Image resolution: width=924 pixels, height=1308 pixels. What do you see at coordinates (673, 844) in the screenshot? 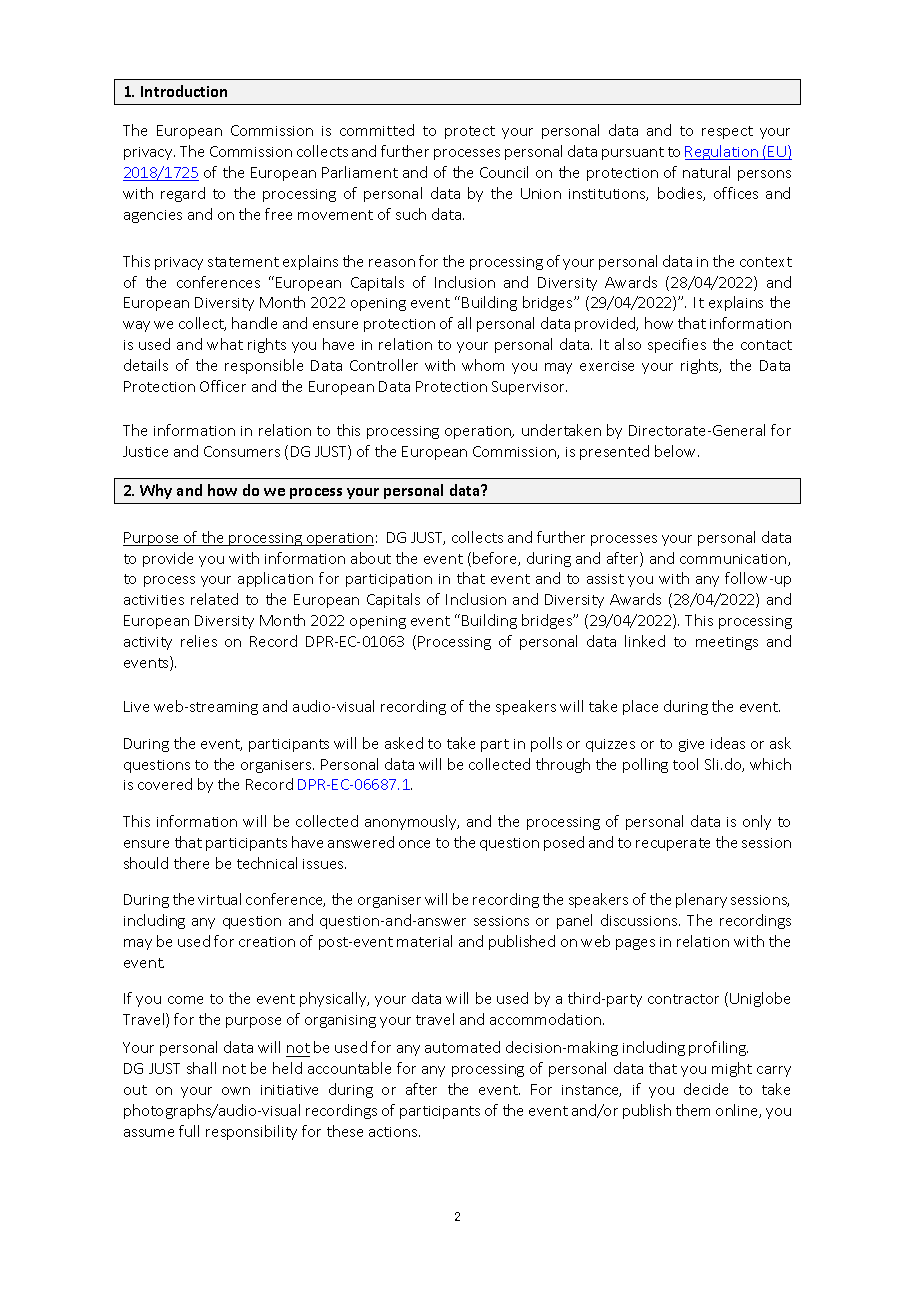
I see `recuperate` at bounding box center [673, 844].
